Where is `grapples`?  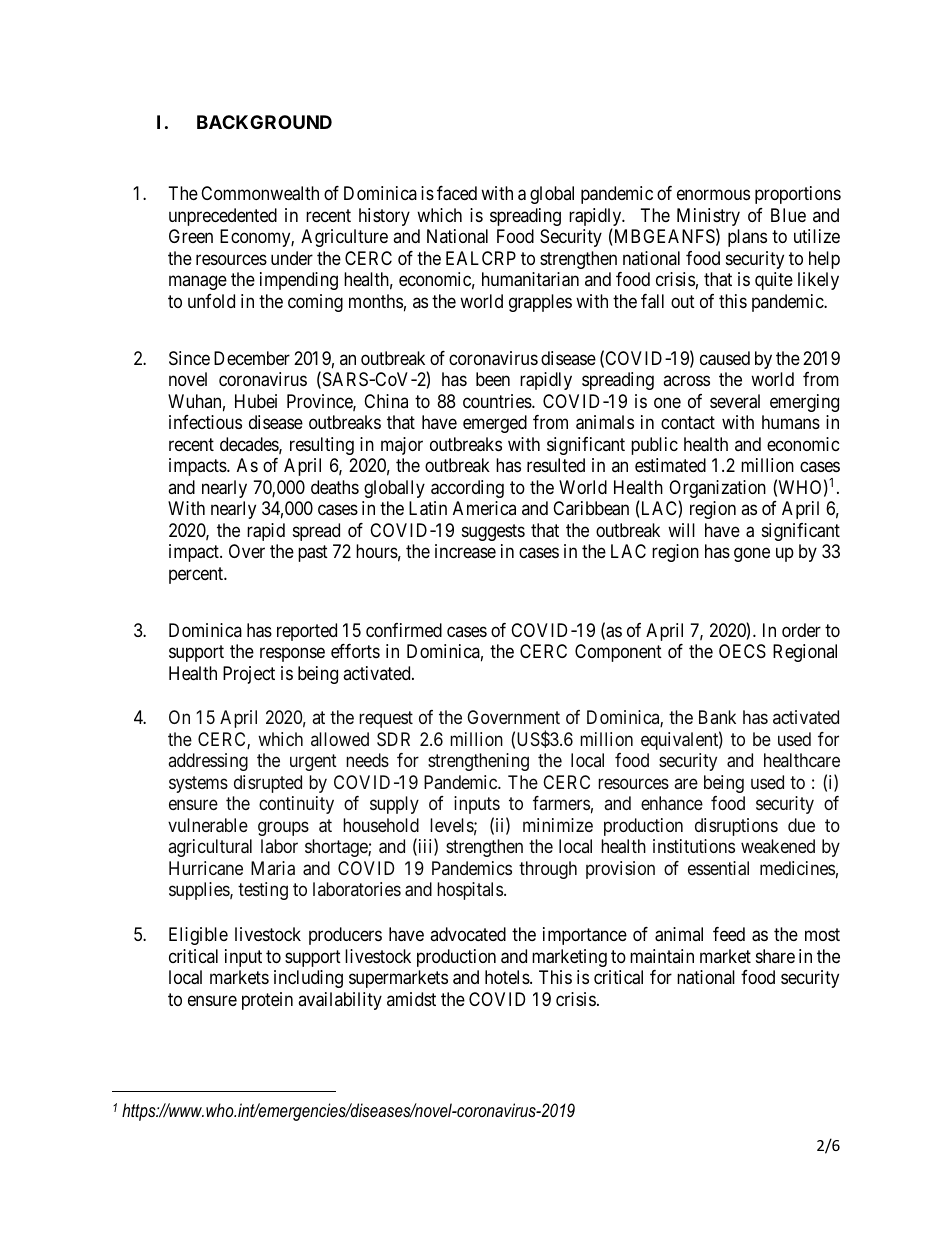 grapples is located at coordinates (540, 303).
